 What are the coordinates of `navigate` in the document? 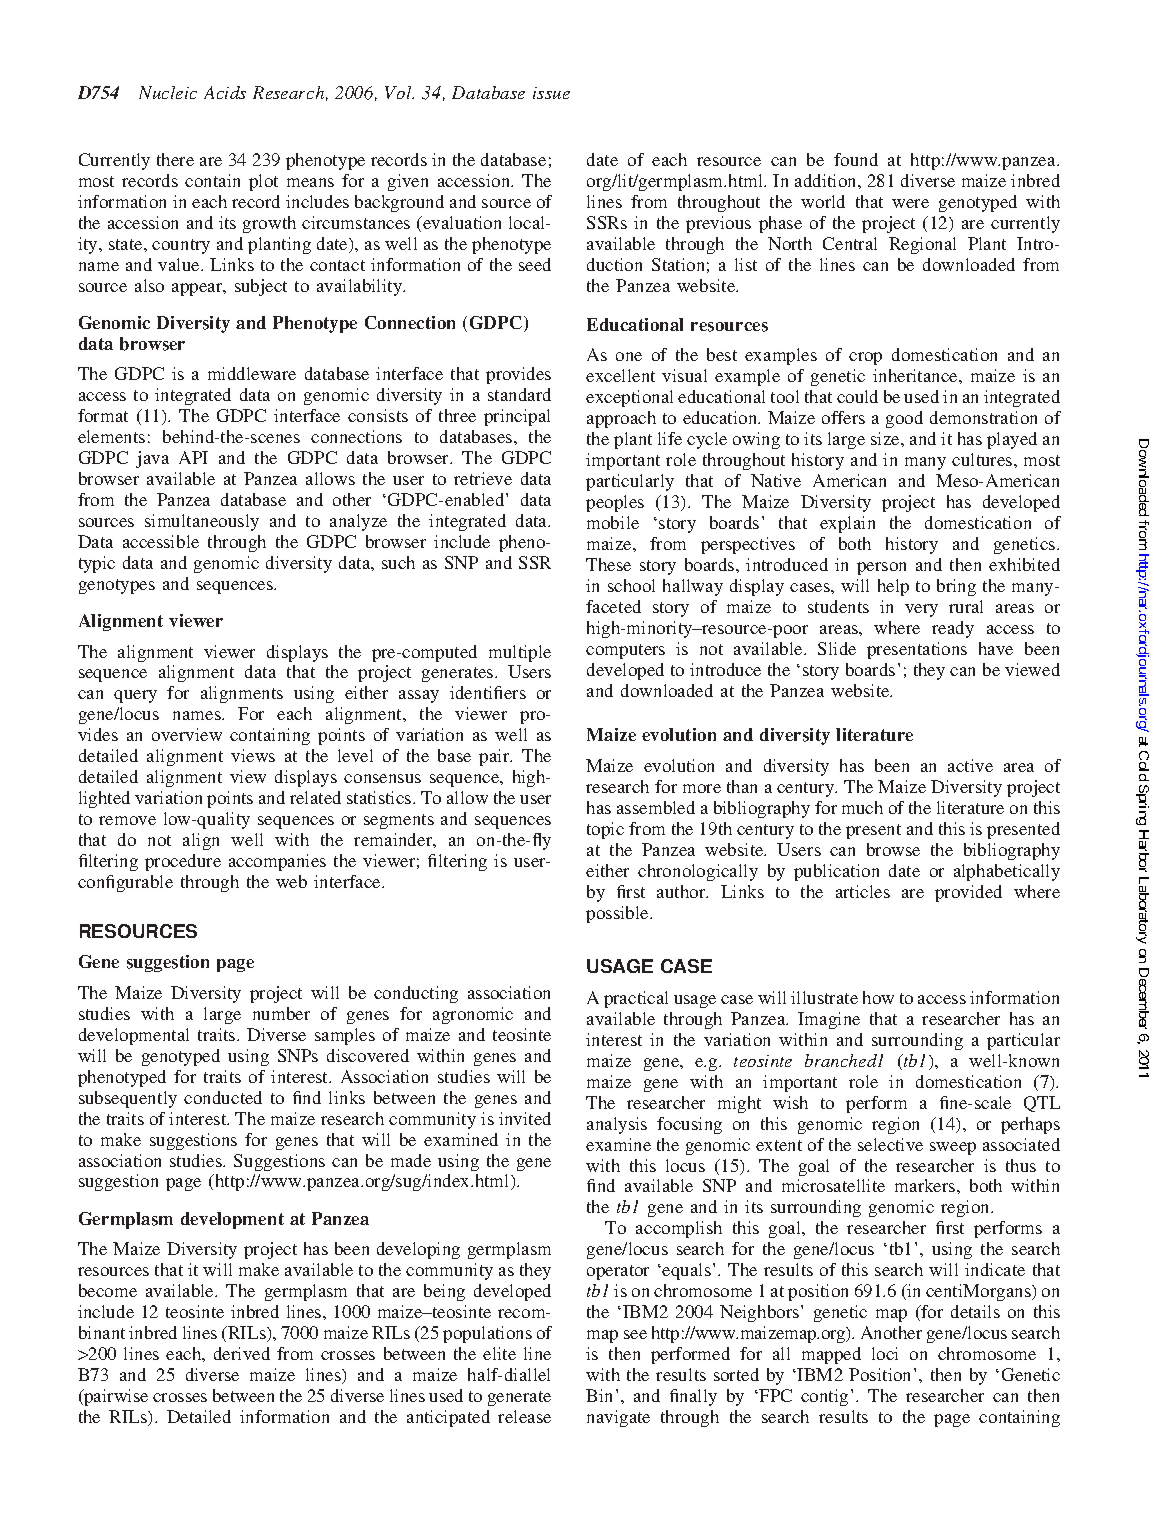 It's located at (618, 1418).
